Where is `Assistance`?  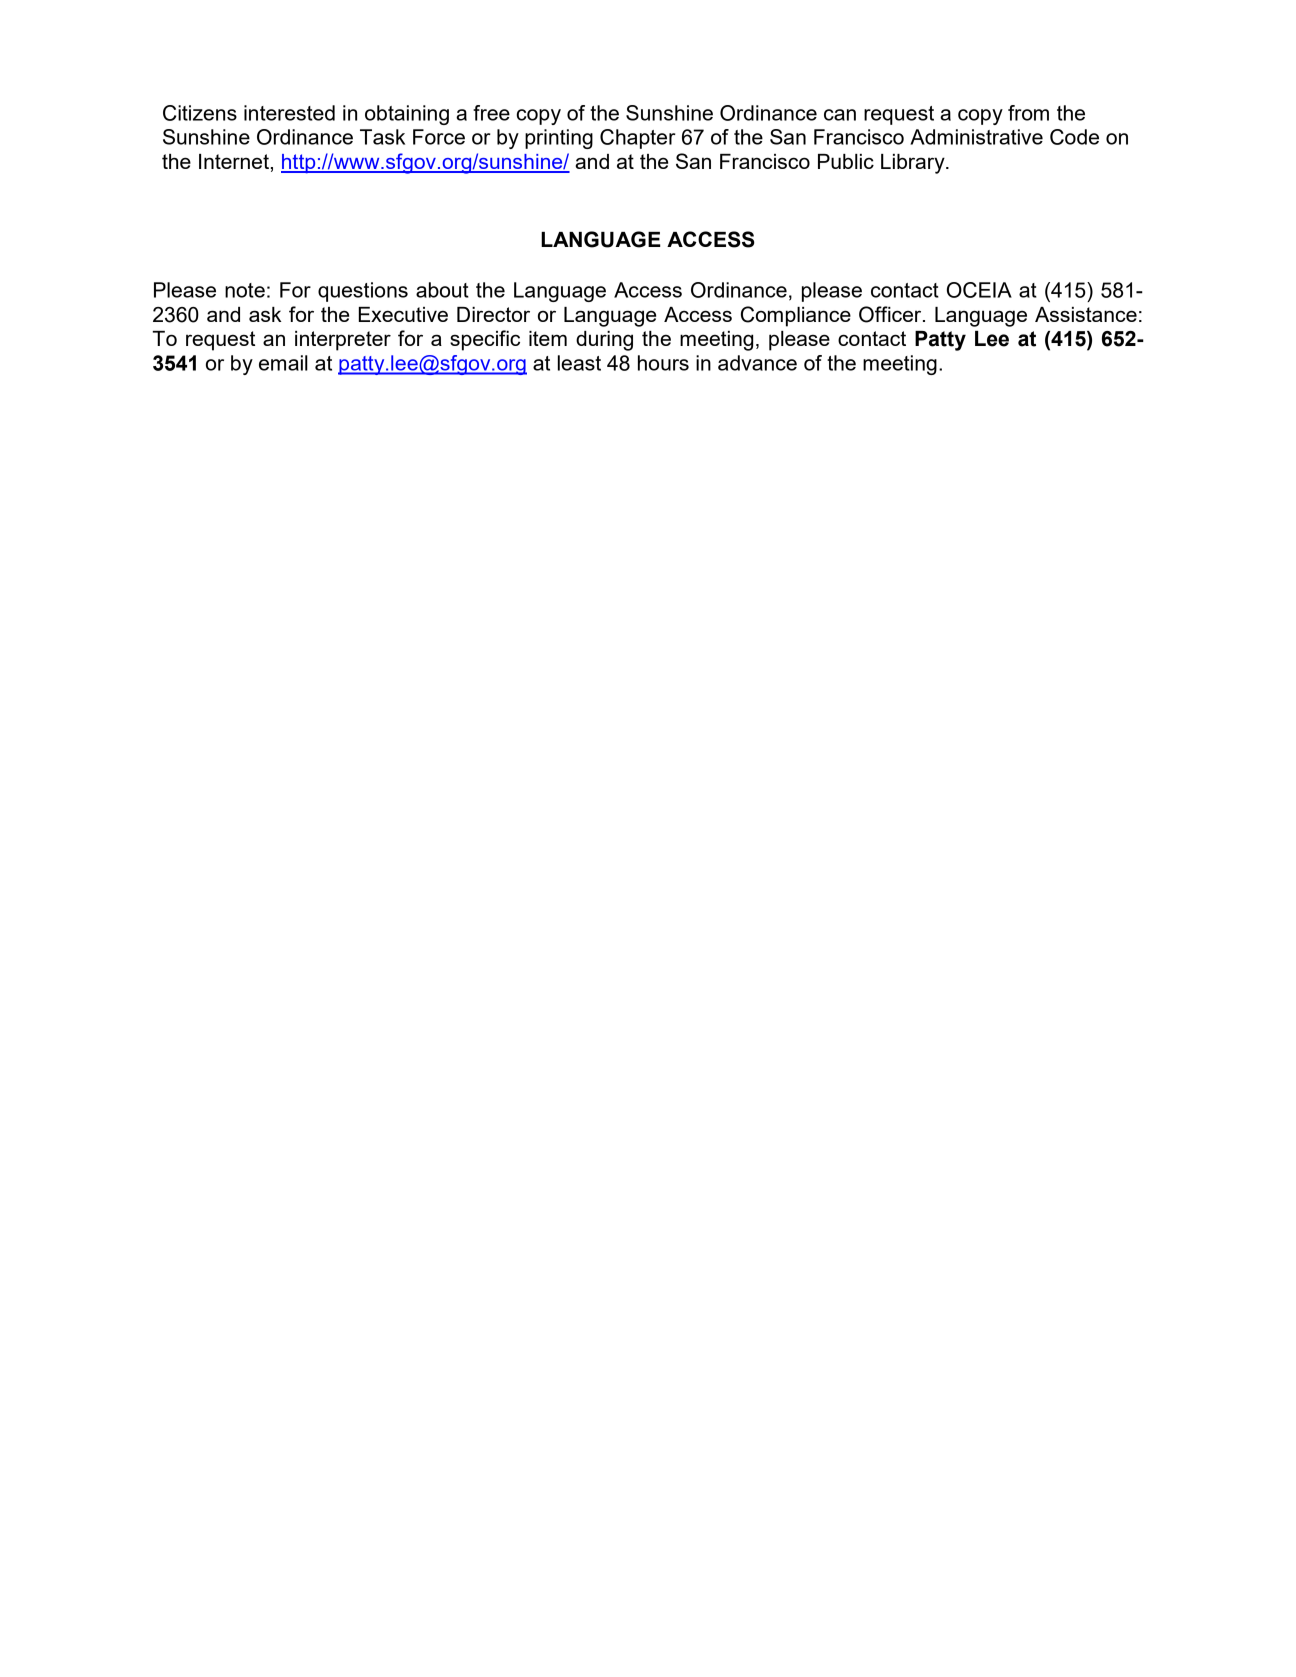
Assistance is located at coordinates (1086, 314).
